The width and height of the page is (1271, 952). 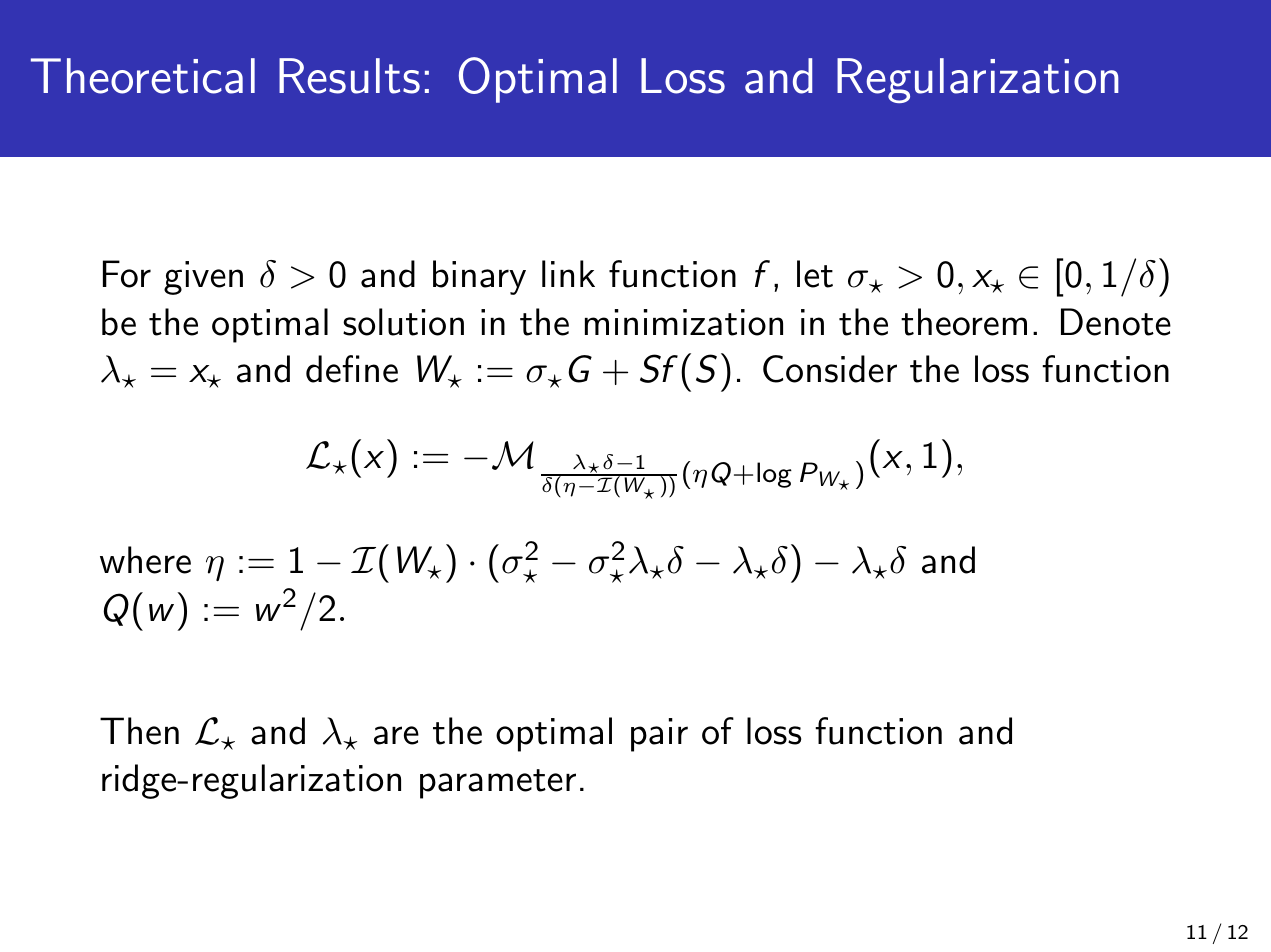 What do you see at coordinates (830, 369) in the page?
I see `Consider` at bounding box center [830, 369].
